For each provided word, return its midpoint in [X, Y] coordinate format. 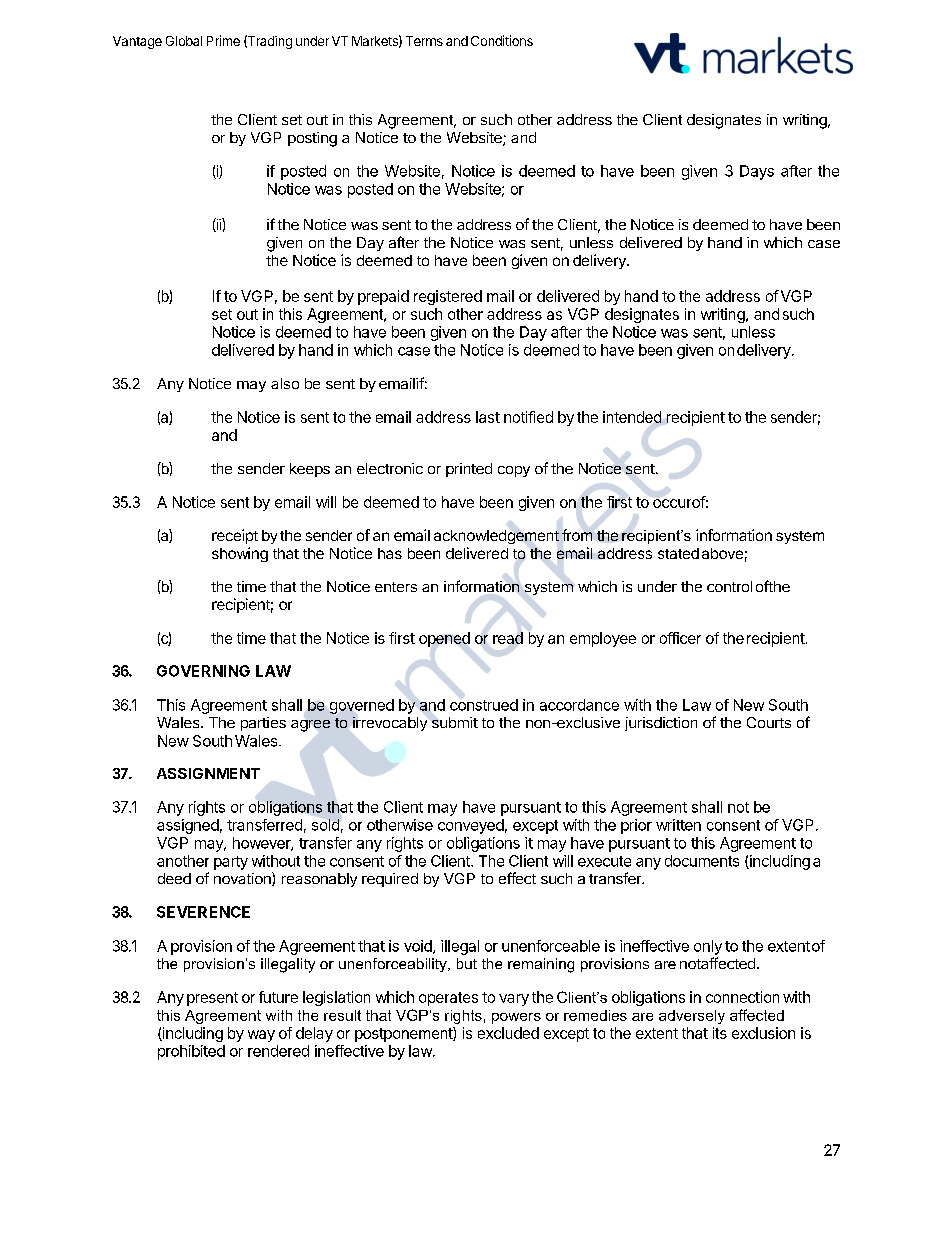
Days [757, 172]
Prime [223, 40]
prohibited [191, 1052]
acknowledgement [496, 537]
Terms [424, 41]
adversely [692, 1017]
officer [680, 638]
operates [448, 999]
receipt [235, 536]
